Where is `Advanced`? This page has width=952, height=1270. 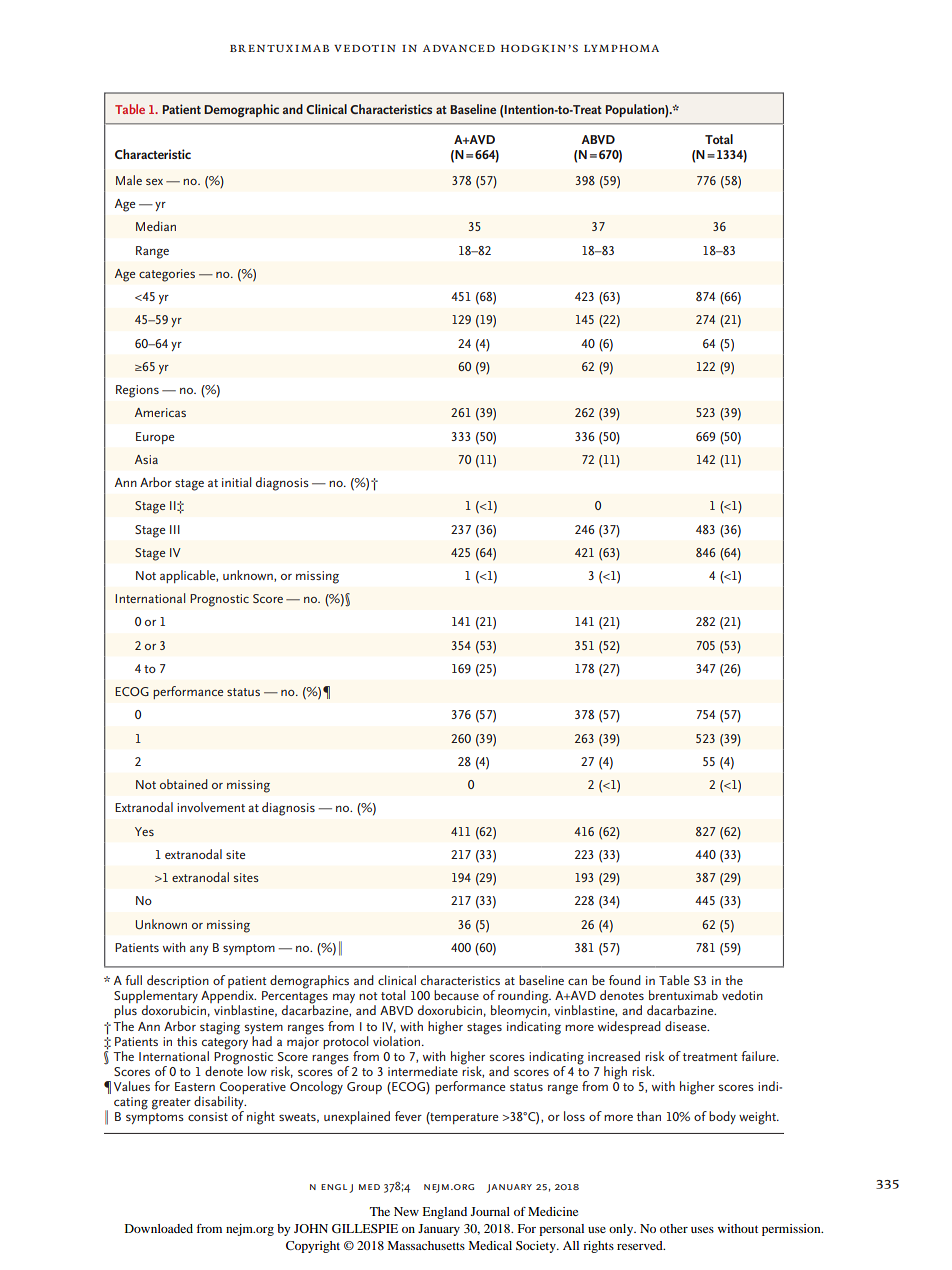
Advanced is located at coordinates (459, 48).
